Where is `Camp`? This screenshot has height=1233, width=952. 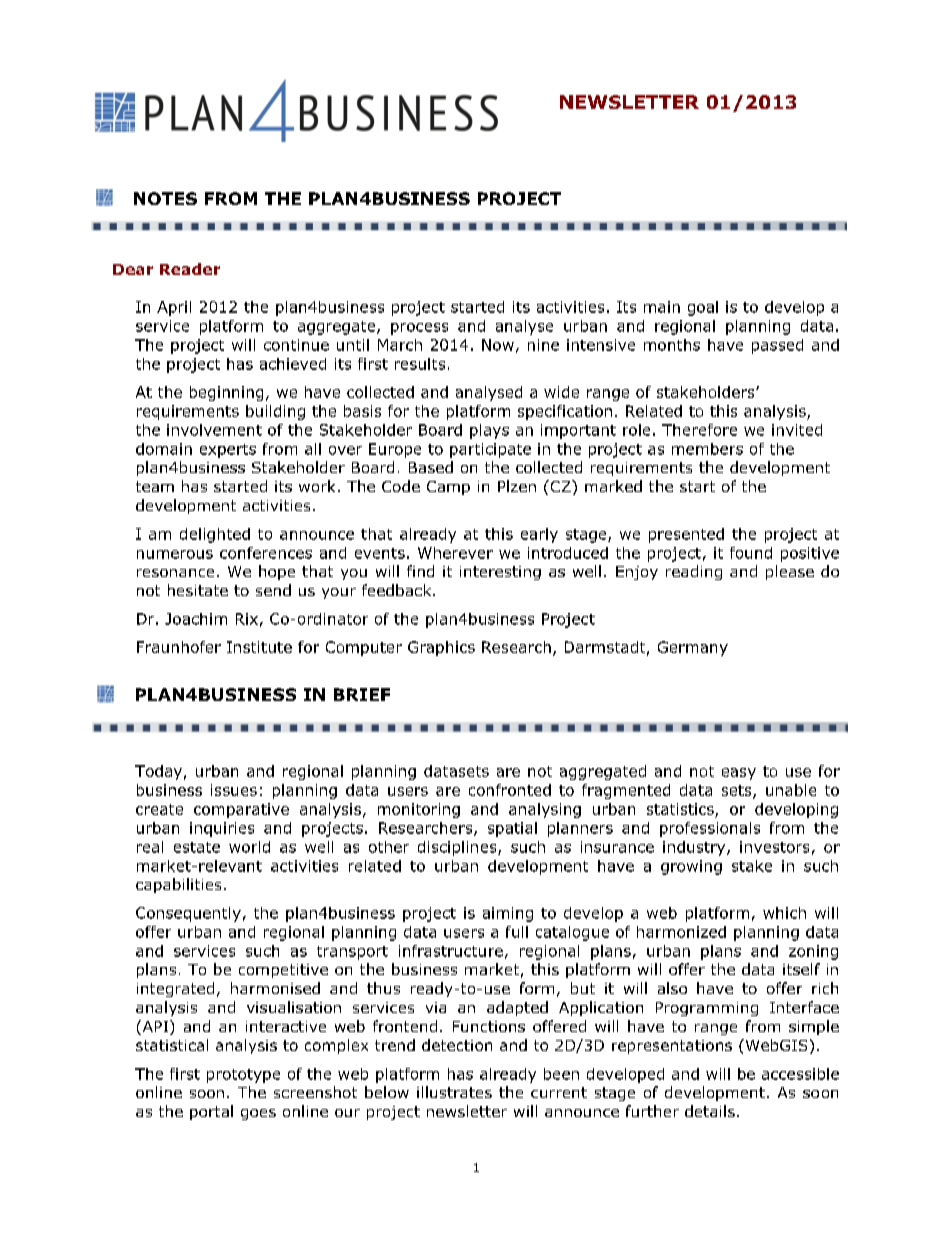 Camp is located at coordinates (448, 488).
